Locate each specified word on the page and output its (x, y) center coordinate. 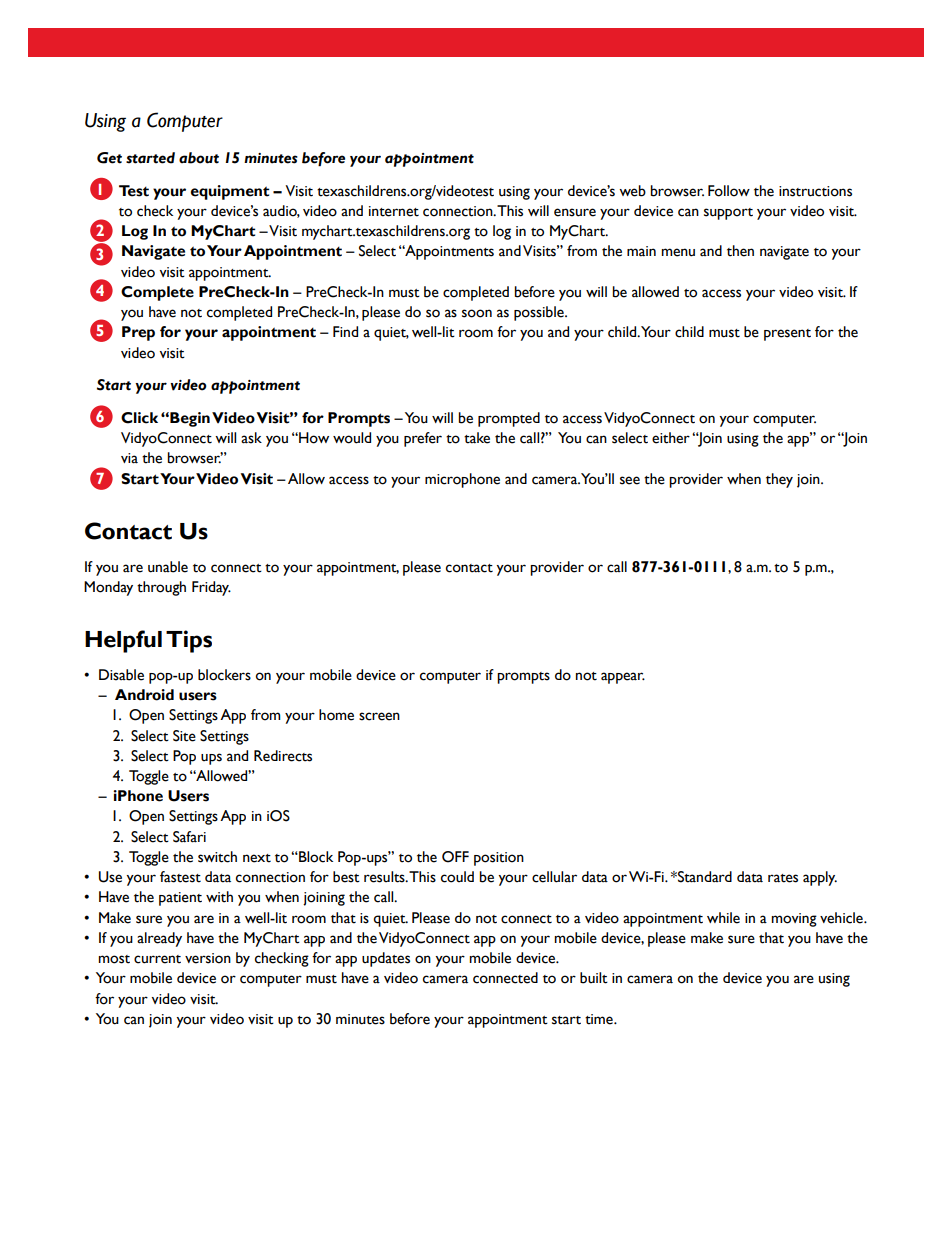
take (477, 438)
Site (184, 736)
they (779, 480)
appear (623, 678)
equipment (230, 192)
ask (251, 438)
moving (794, 920)
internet (394, 211)
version (208, 958)
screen (379, 716)
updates (386, 959)
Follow (729, 191)
